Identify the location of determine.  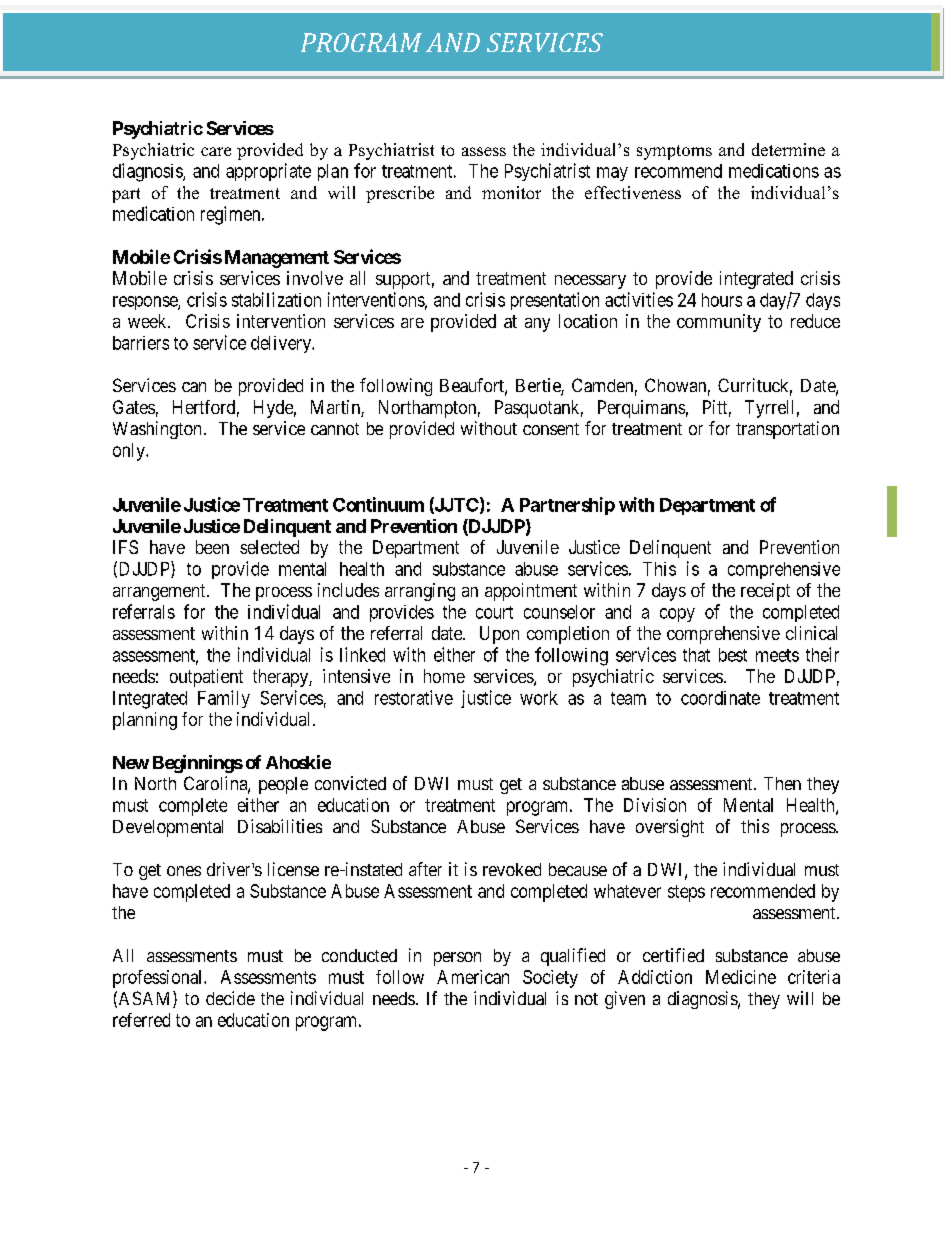
(788, 149).
